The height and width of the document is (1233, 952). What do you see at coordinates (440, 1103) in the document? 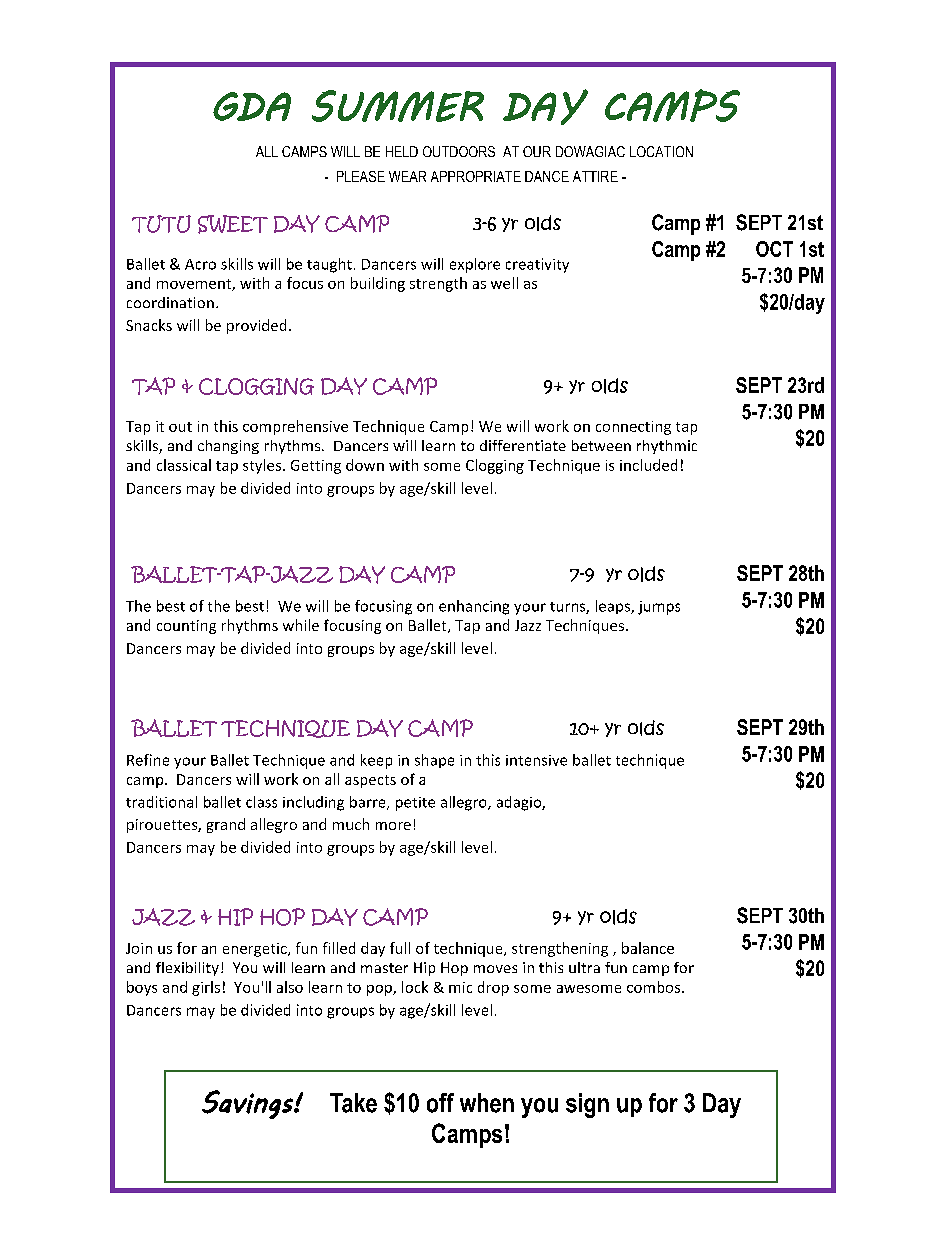
I see `off` at bounding box center [440, 1103].
